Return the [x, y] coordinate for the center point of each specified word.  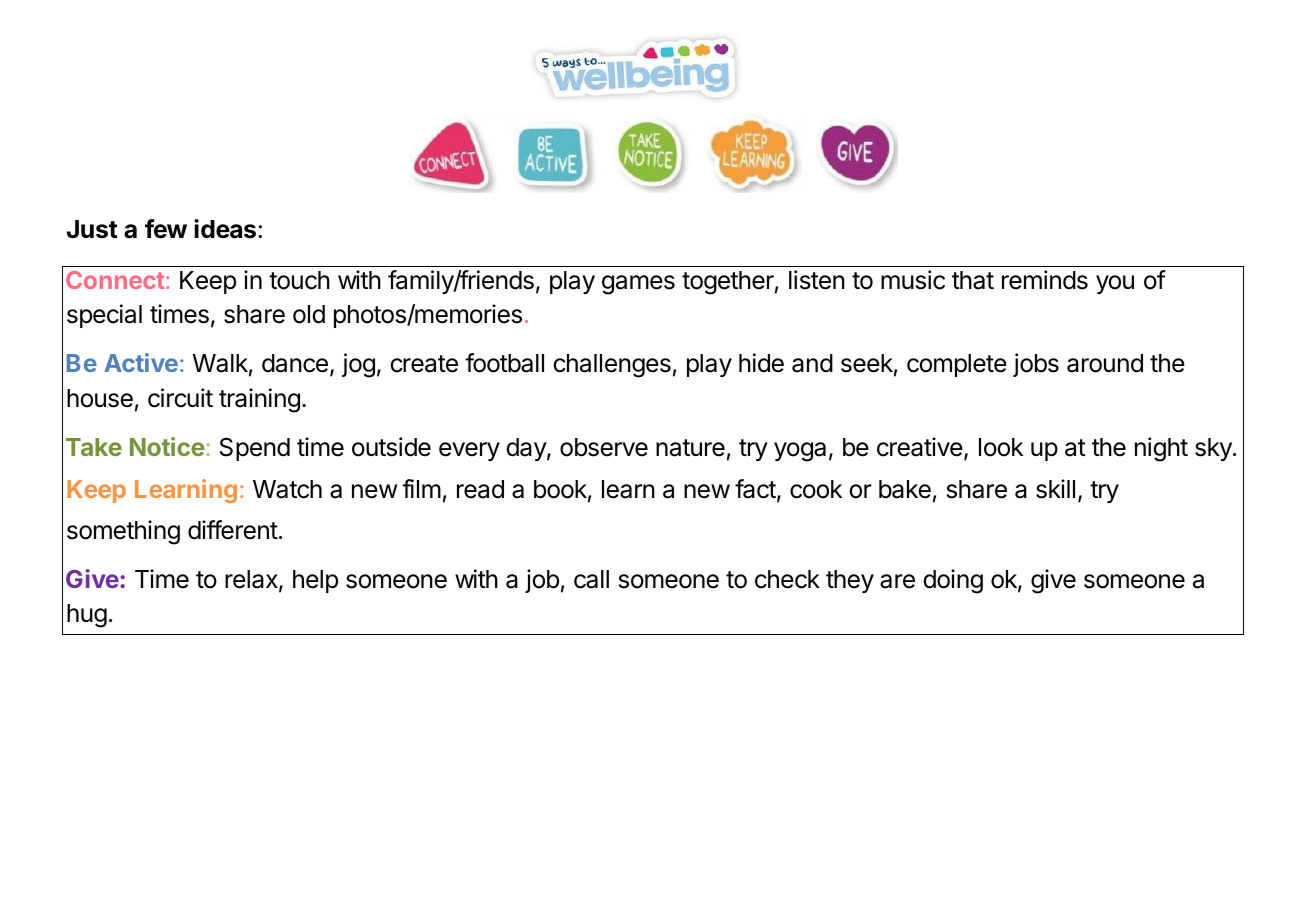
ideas [225, 229]
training [259, 400]
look [1001, 447]
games [638, 285]
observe [604, 447]
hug [87, 616]
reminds [1045, 280]
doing [953, 581]
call [591, 579]
